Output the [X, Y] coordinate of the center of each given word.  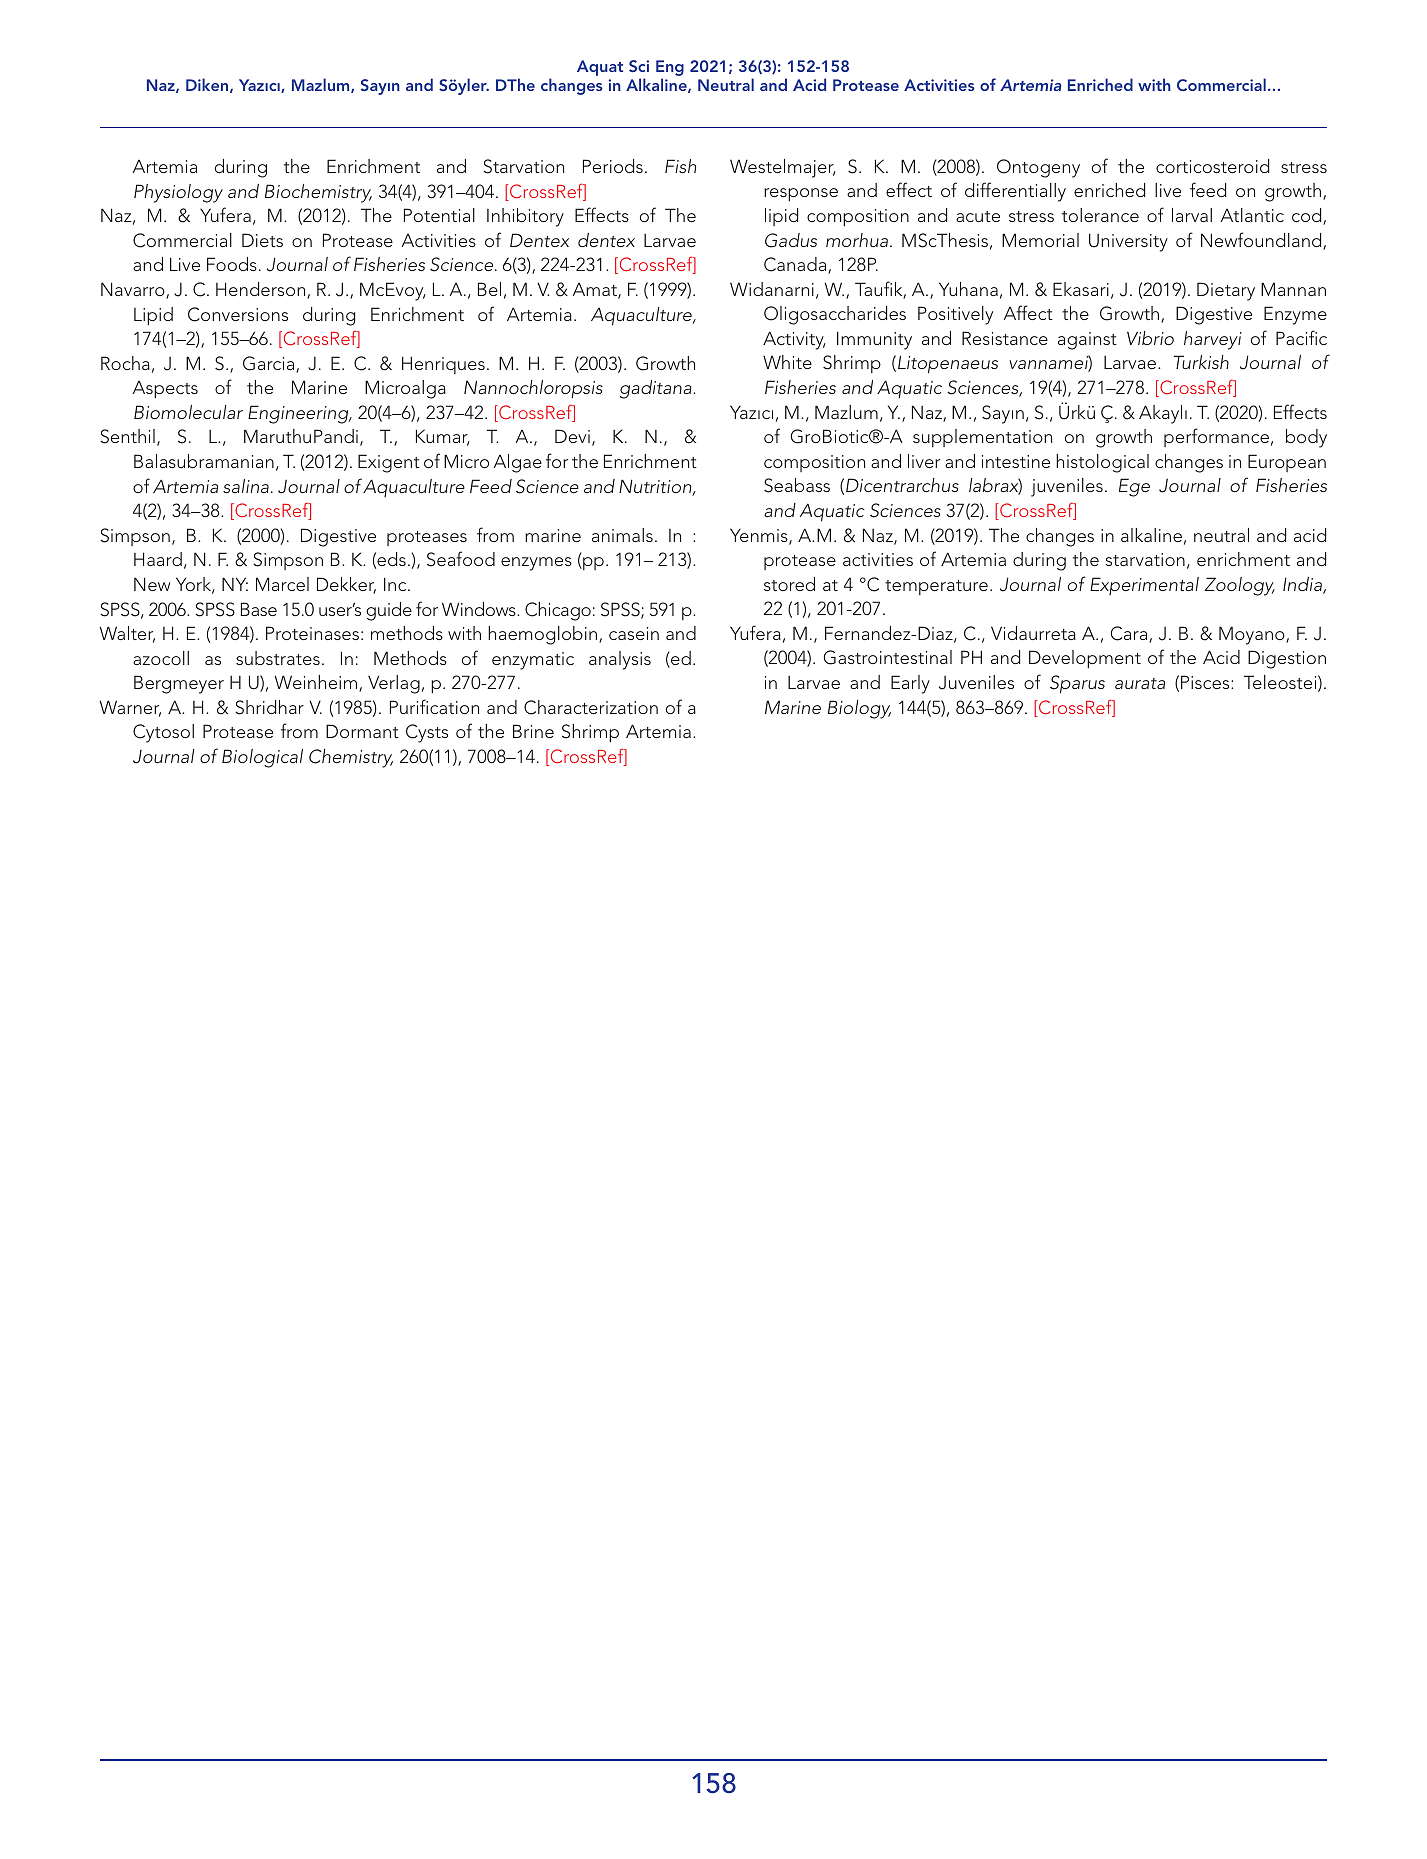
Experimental [1144, 586]
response [801, 195]
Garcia [270, 364]
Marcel [282, 584]
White [787, 362]
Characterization [591, 707]
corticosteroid [1212, 166]
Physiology [178, 193]
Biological [262, 758]
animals [622, 535]
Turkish [1201, 362]
